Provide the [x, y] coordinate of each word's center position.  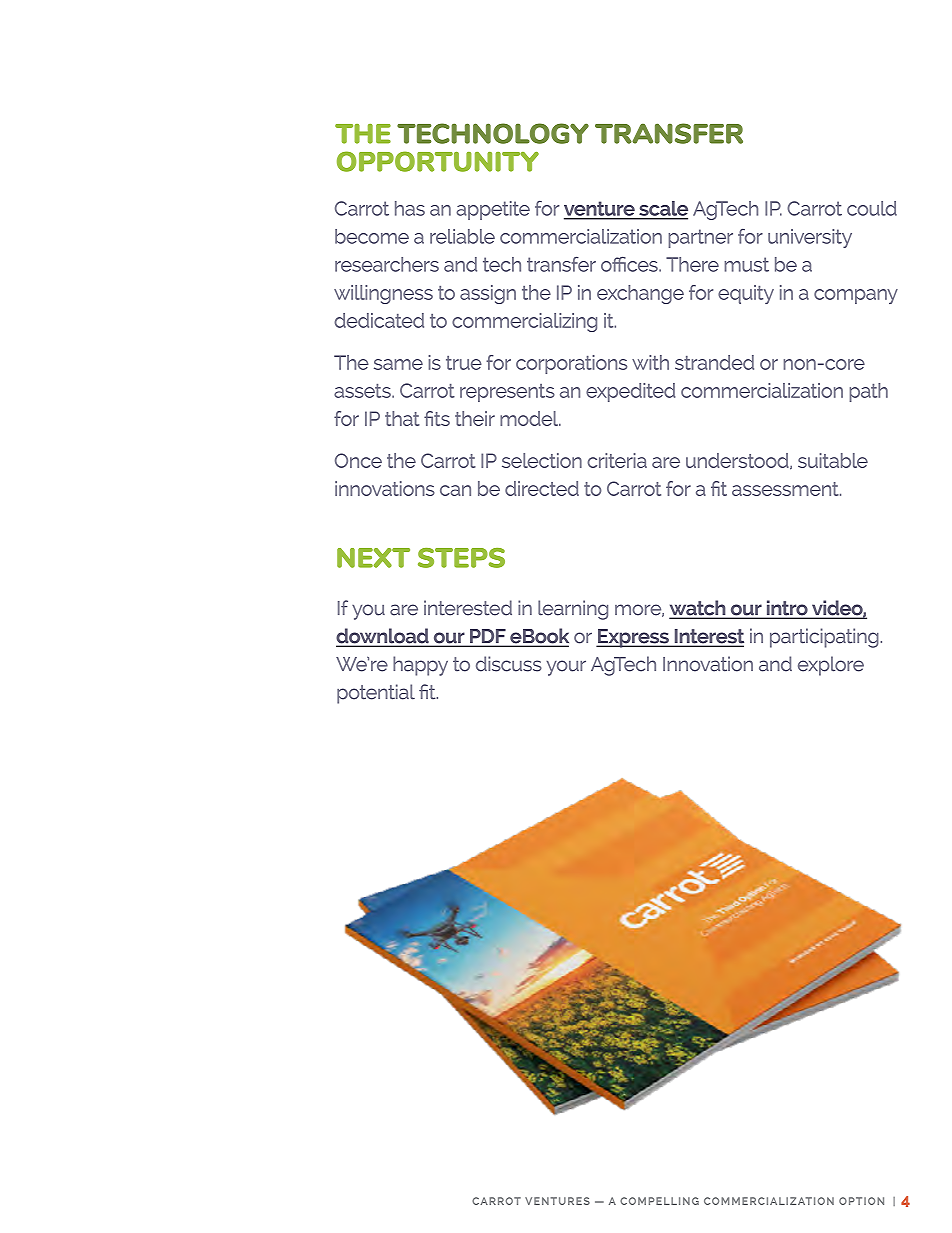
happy [420, 666]
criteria [617, 460]
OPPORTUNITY [438, 161]
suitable [833, 460]
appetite [493, 210]
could [872, 208]
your [566, 668]
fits [437, 418]
